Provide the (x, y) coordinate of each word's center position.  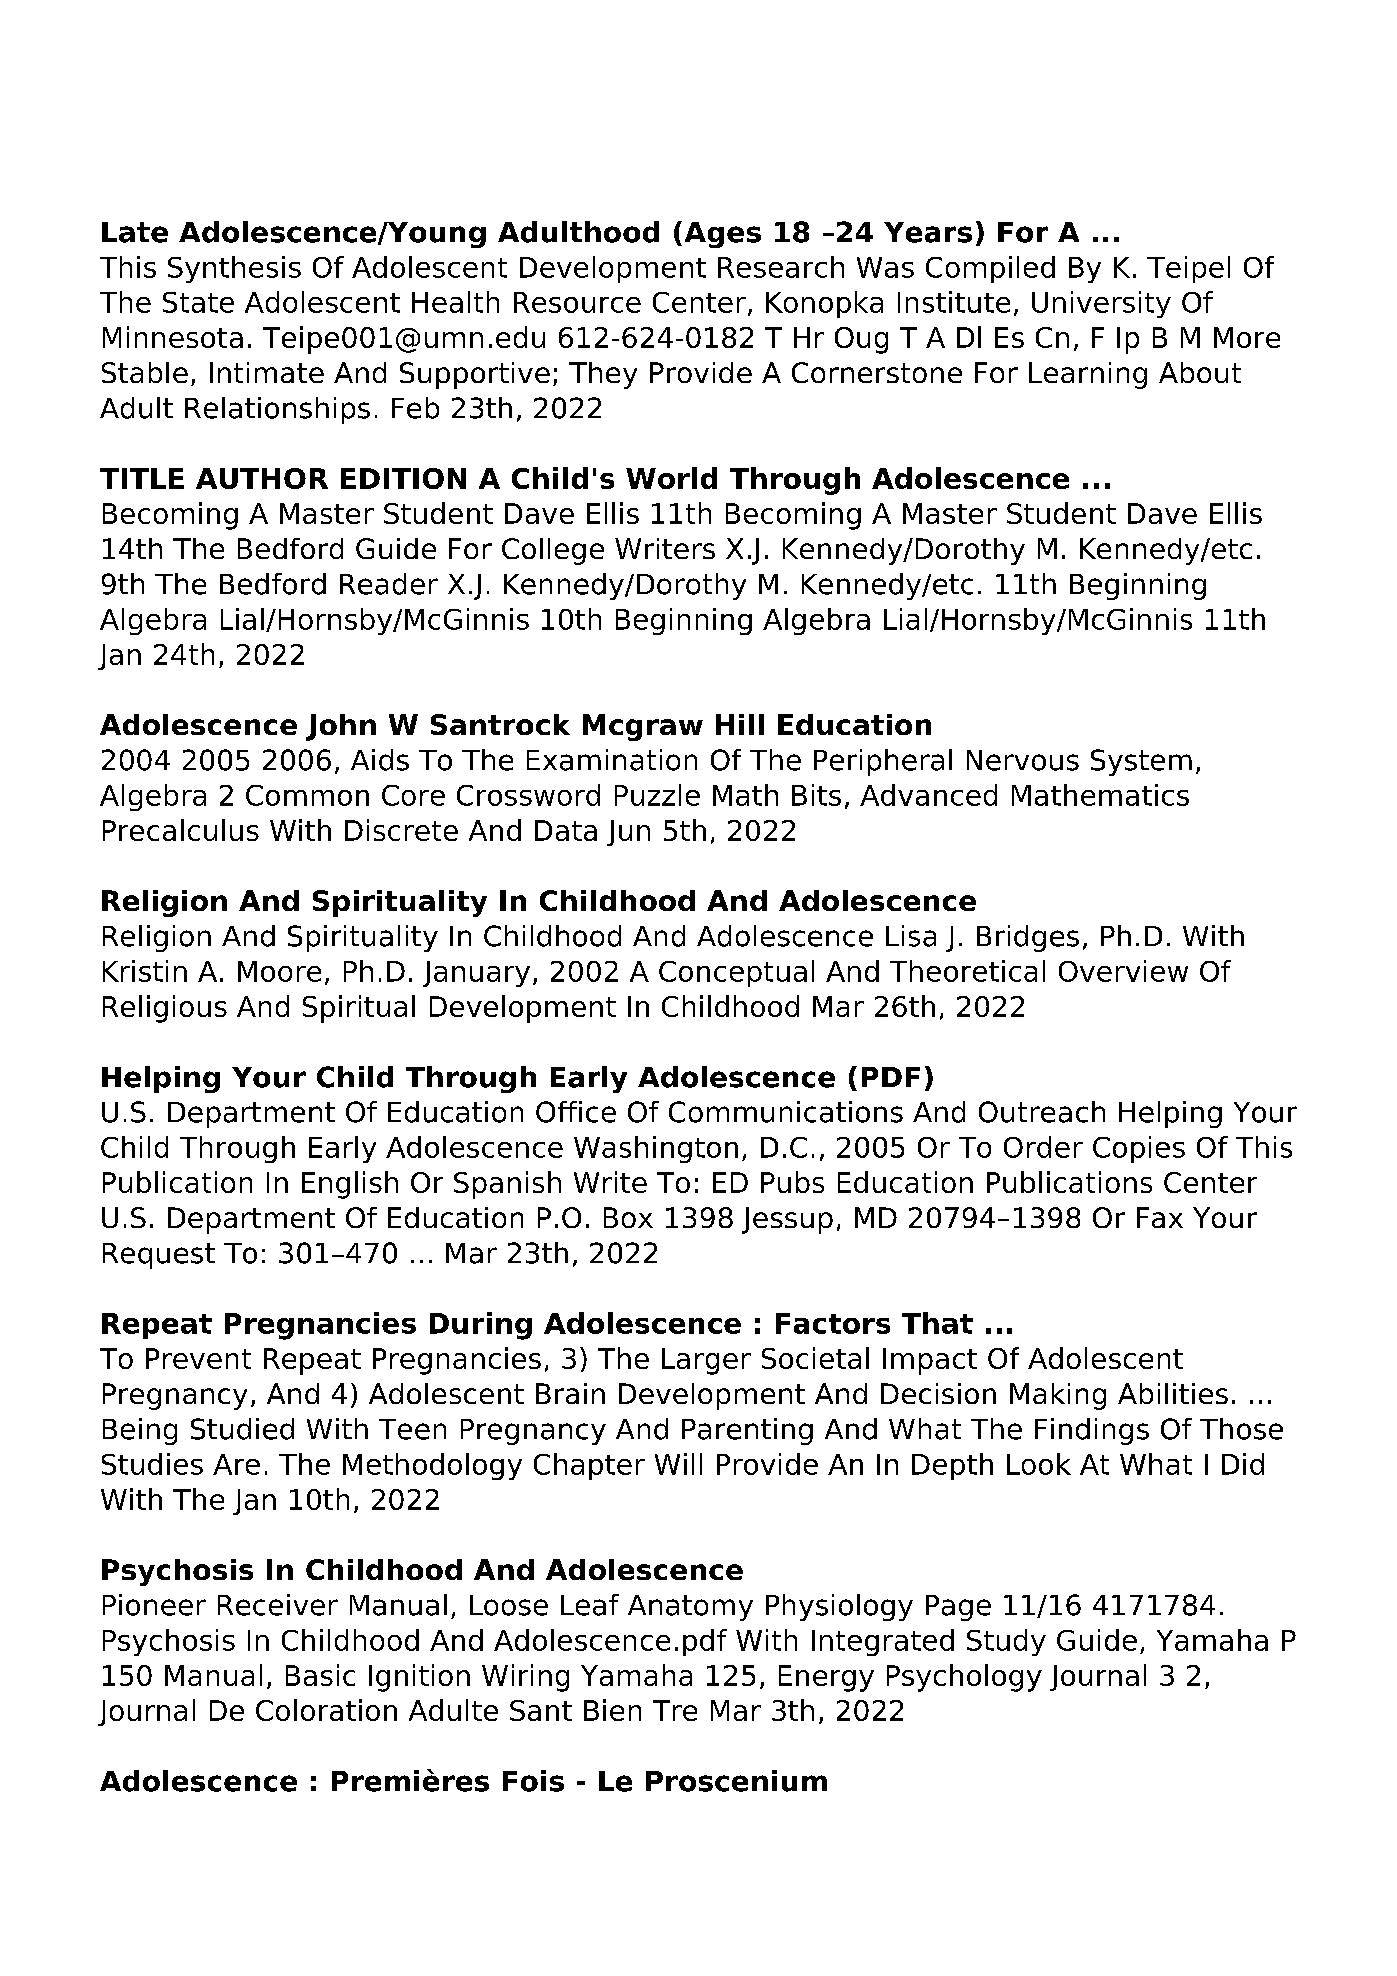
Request (159, 1256)
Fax (1160, 1217)
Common (307, 795)
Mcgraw (643, 727)
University (1101, 304)
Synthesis (234, 269)
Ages (723, 235)
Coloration (326, 1710)
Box (628, 1217)
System (1141, 762)
